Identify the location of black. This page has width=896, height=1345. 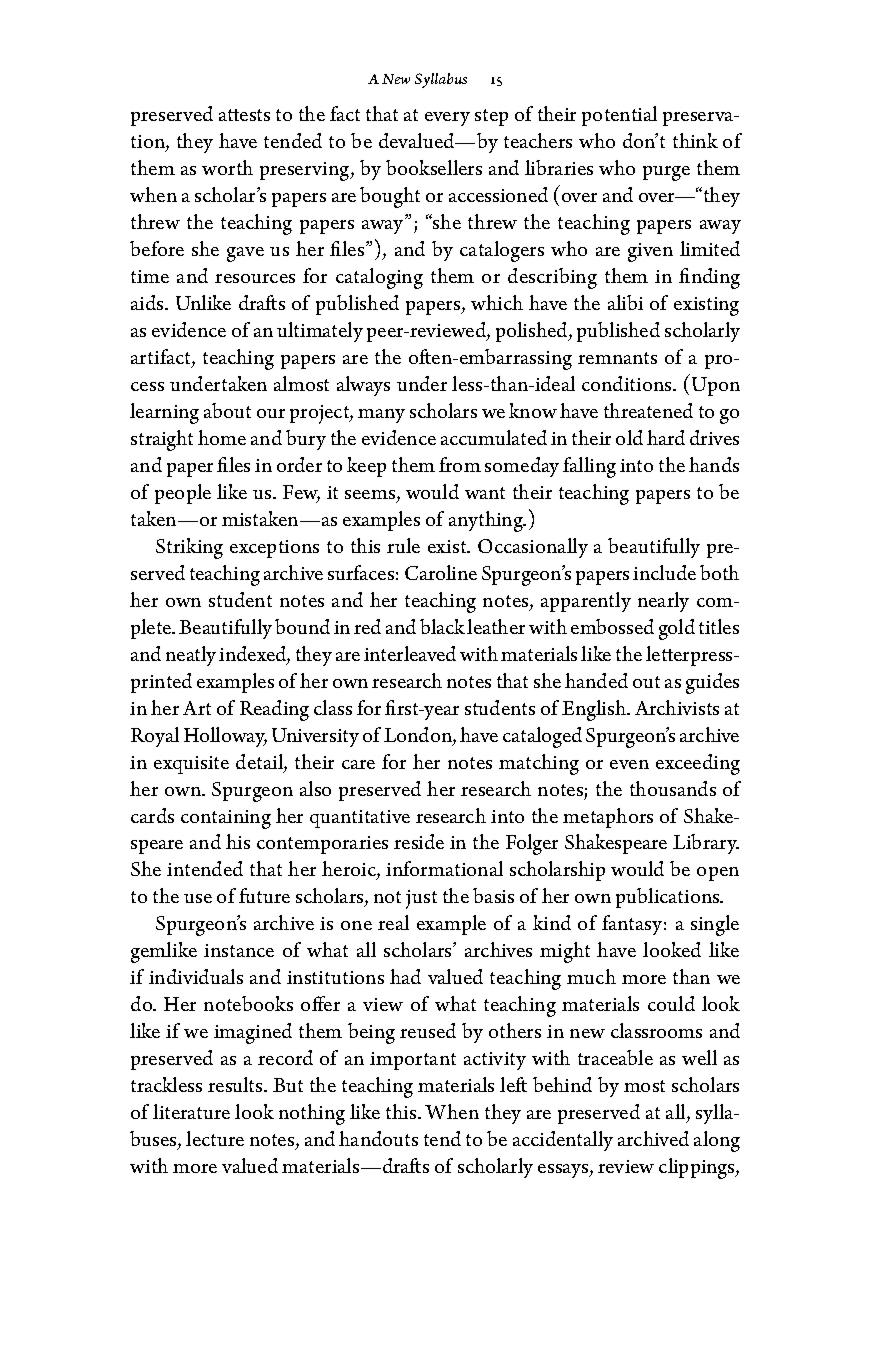
(442, 626).
